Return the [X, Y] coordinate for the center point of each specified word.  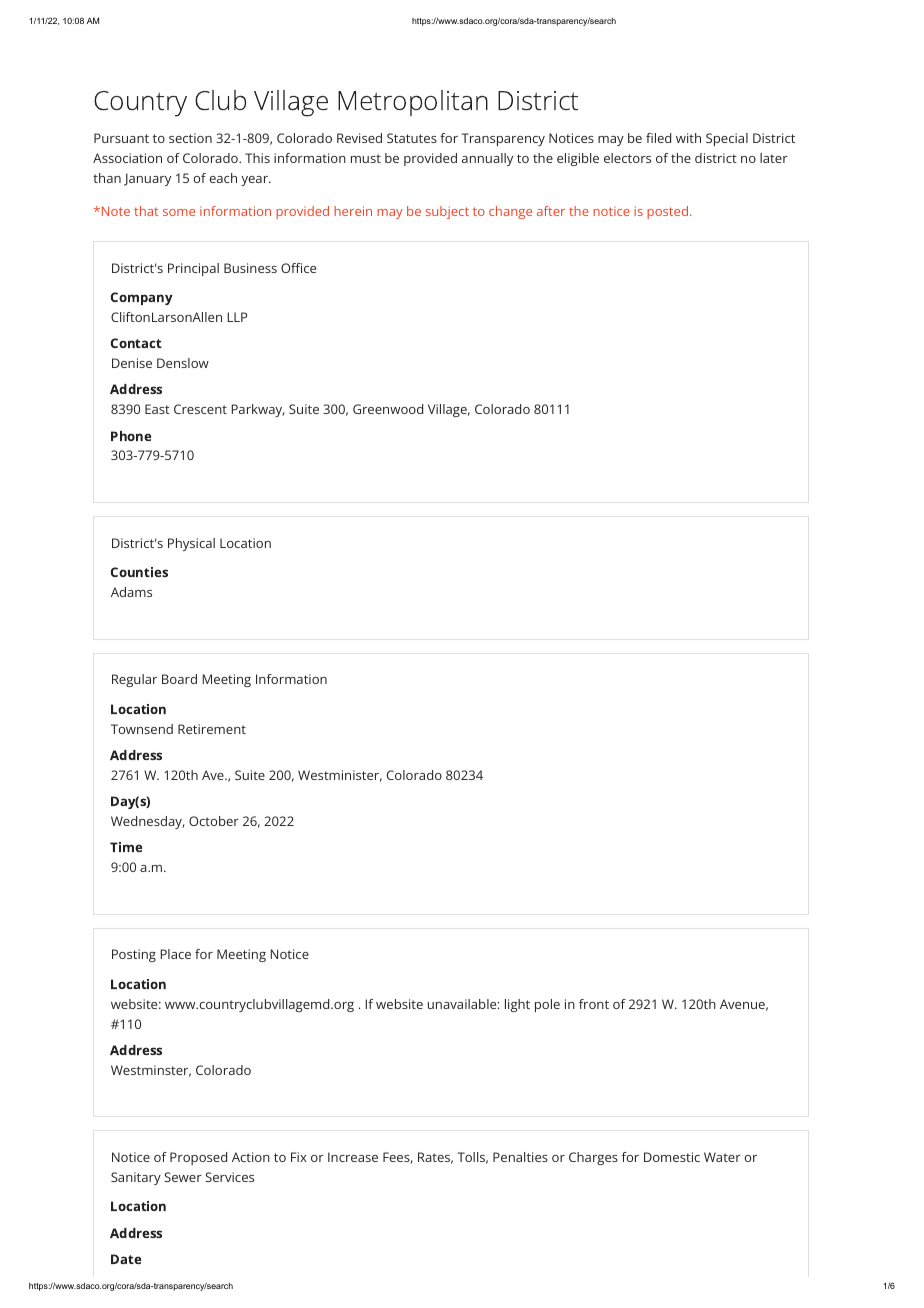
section [190, 138]
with [688, 138]
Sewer [183, 1177]
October [214, 821]
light [517, 1005]
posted [667, 212]
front [594, 1004]
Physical [191, 544]
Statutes [412, 138]
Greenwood [388, 409]
